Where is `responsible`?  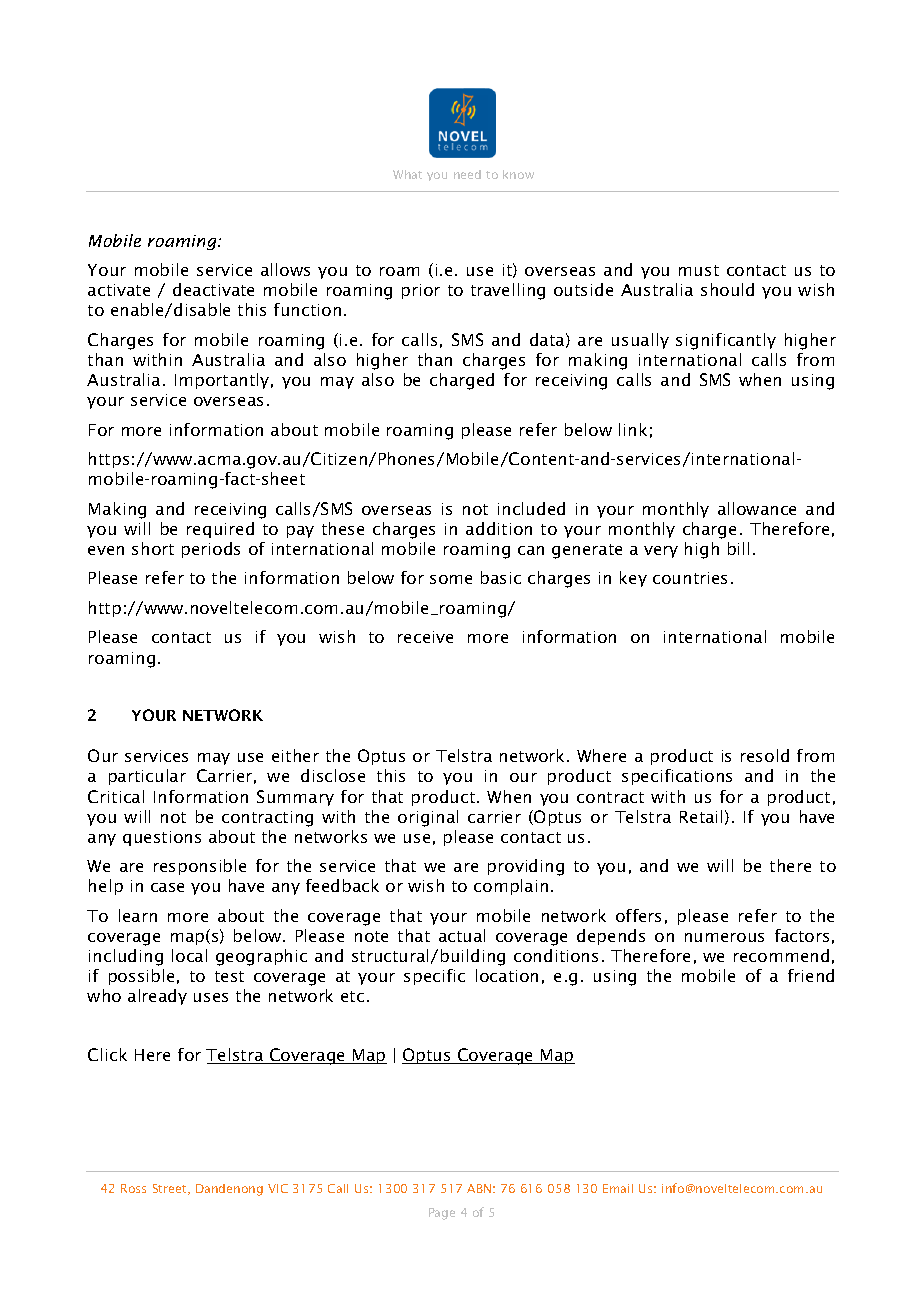 responsible is located at coordinates (200, 867).
